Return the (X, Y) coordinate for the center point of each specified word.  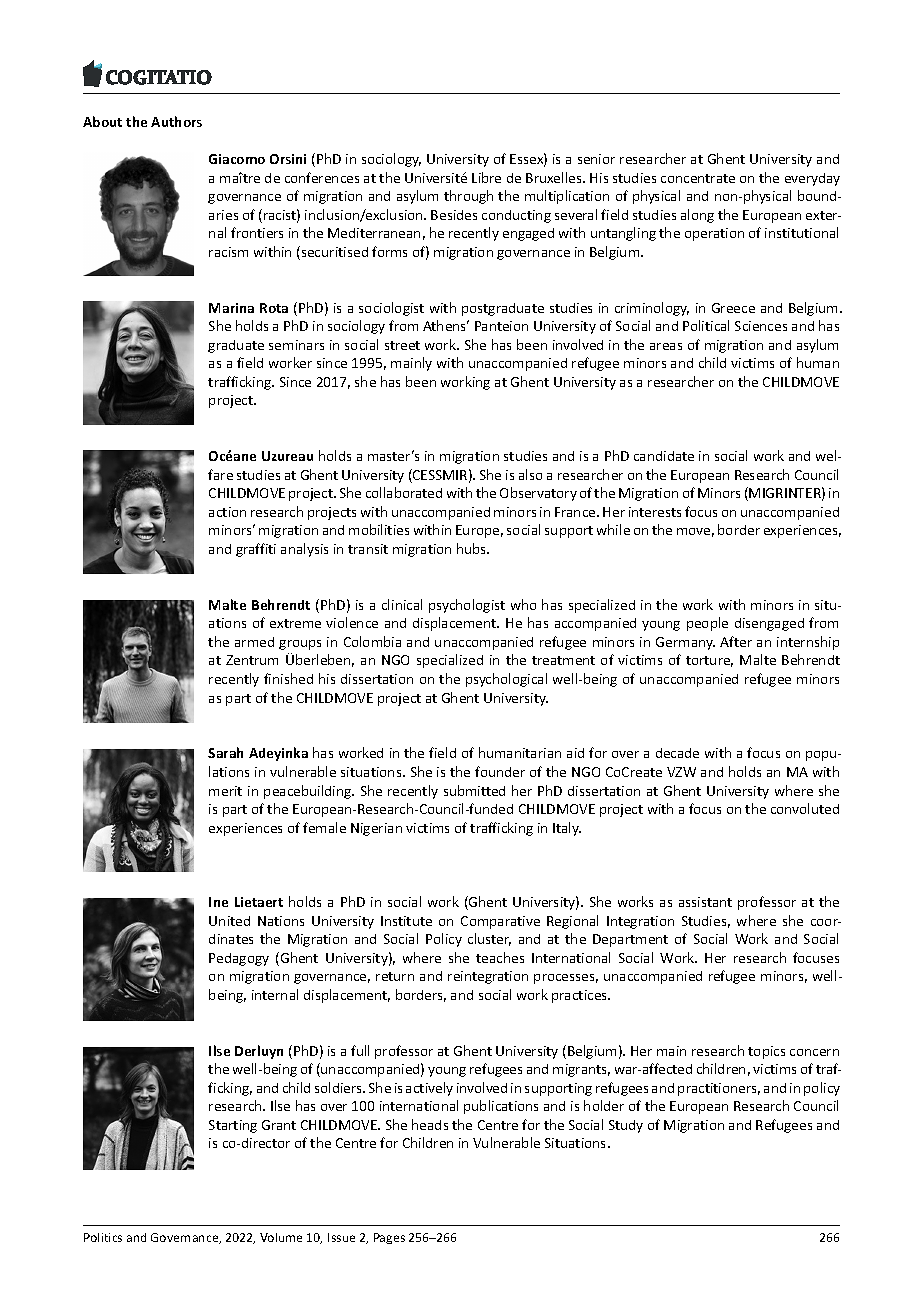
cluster (489, 939)
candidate (664, 456)
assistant (705, 902)
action (227, 512)
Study (626, 1126)
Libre (486, 177)
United (229, 921)
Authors (176, 121)
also (530, 474)
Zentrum (252, 660)
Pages (389, 1238)
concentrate (698, 178)
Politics (103, 1237)
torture (709, 661)
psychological (506, 680)
